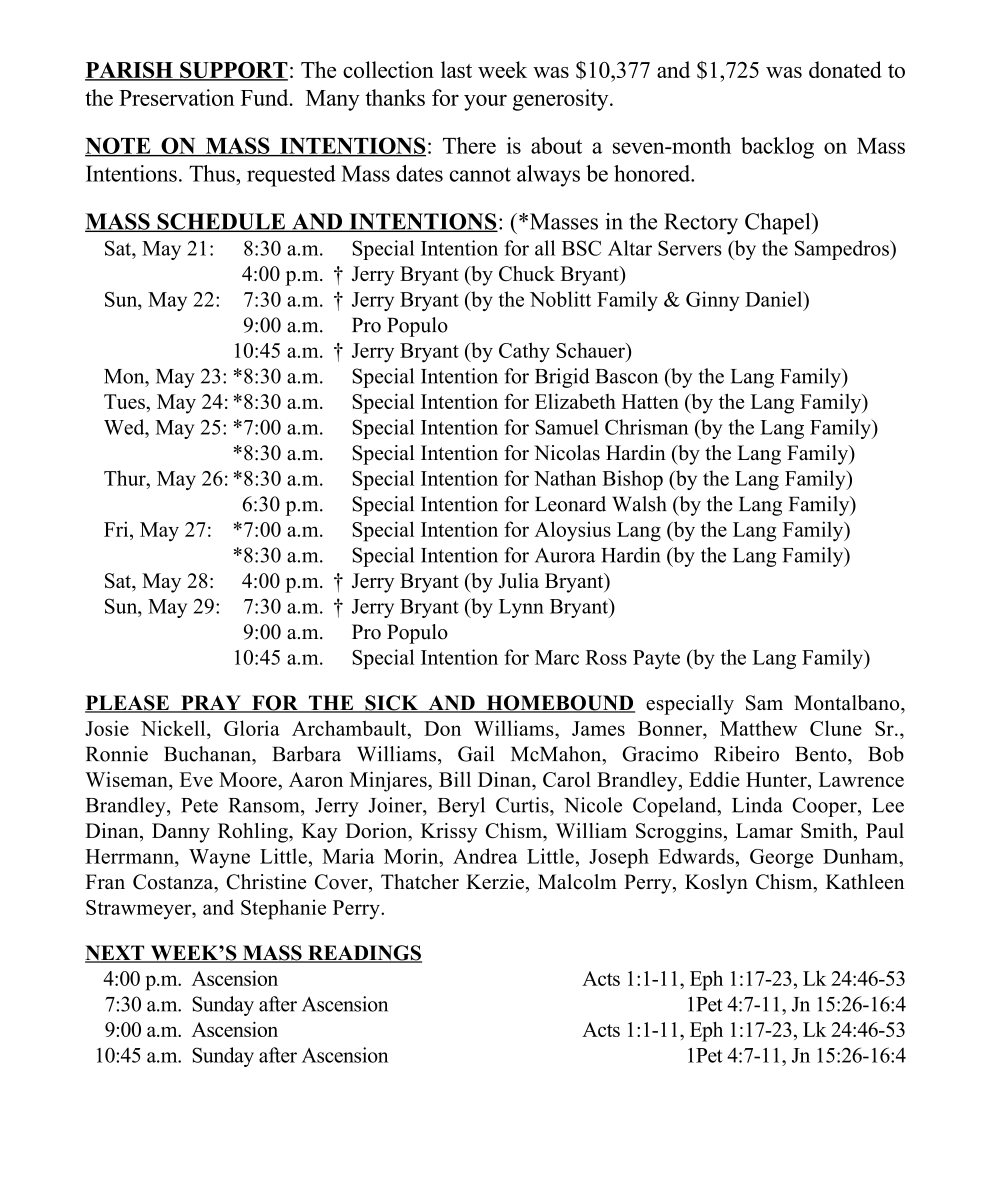 The width and height of the image is (991, 1204). I want to click on Fri, so click(117, 529).
